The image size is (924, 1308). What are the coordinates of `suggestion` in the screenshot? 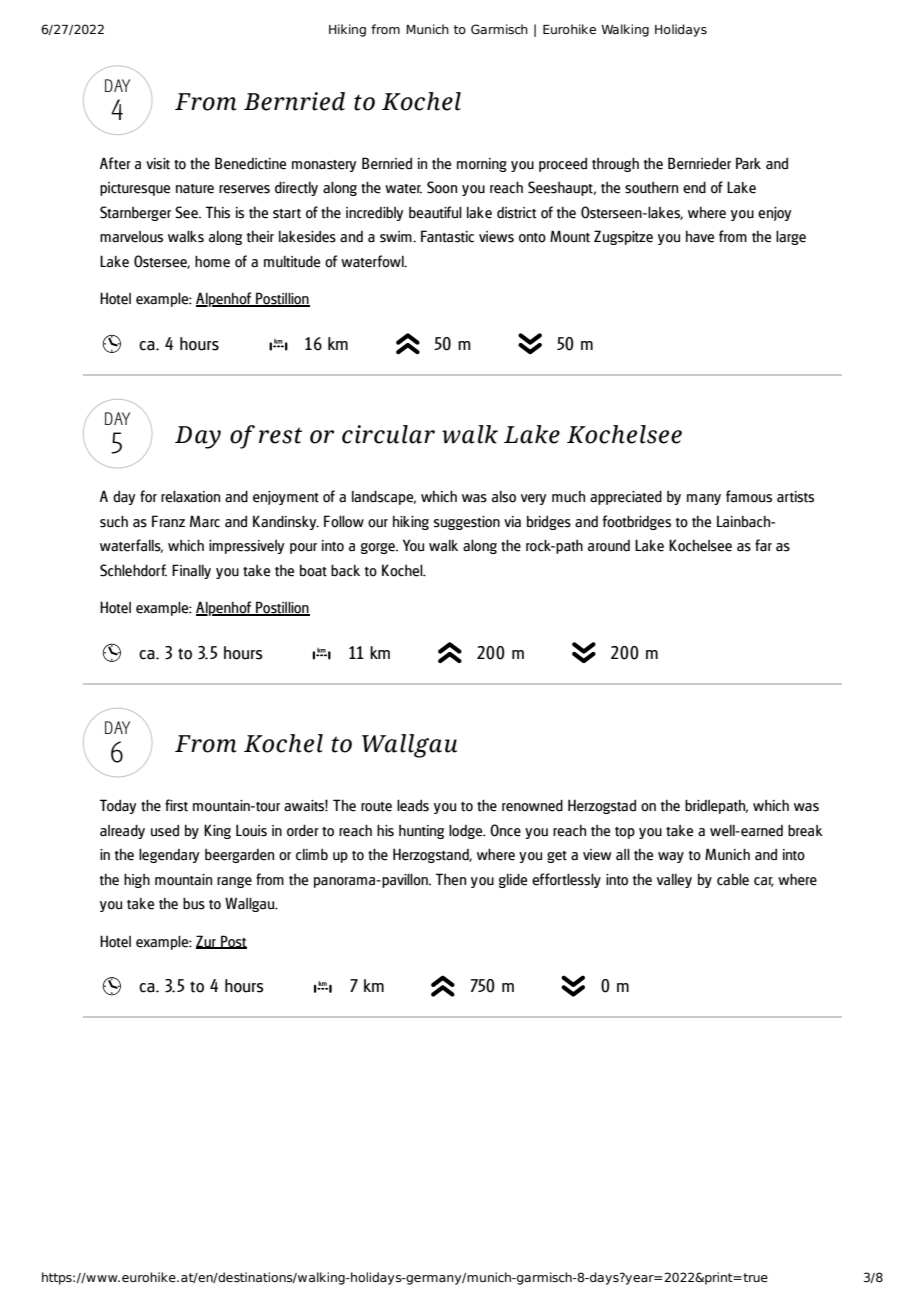 It's located at (467, 523).
